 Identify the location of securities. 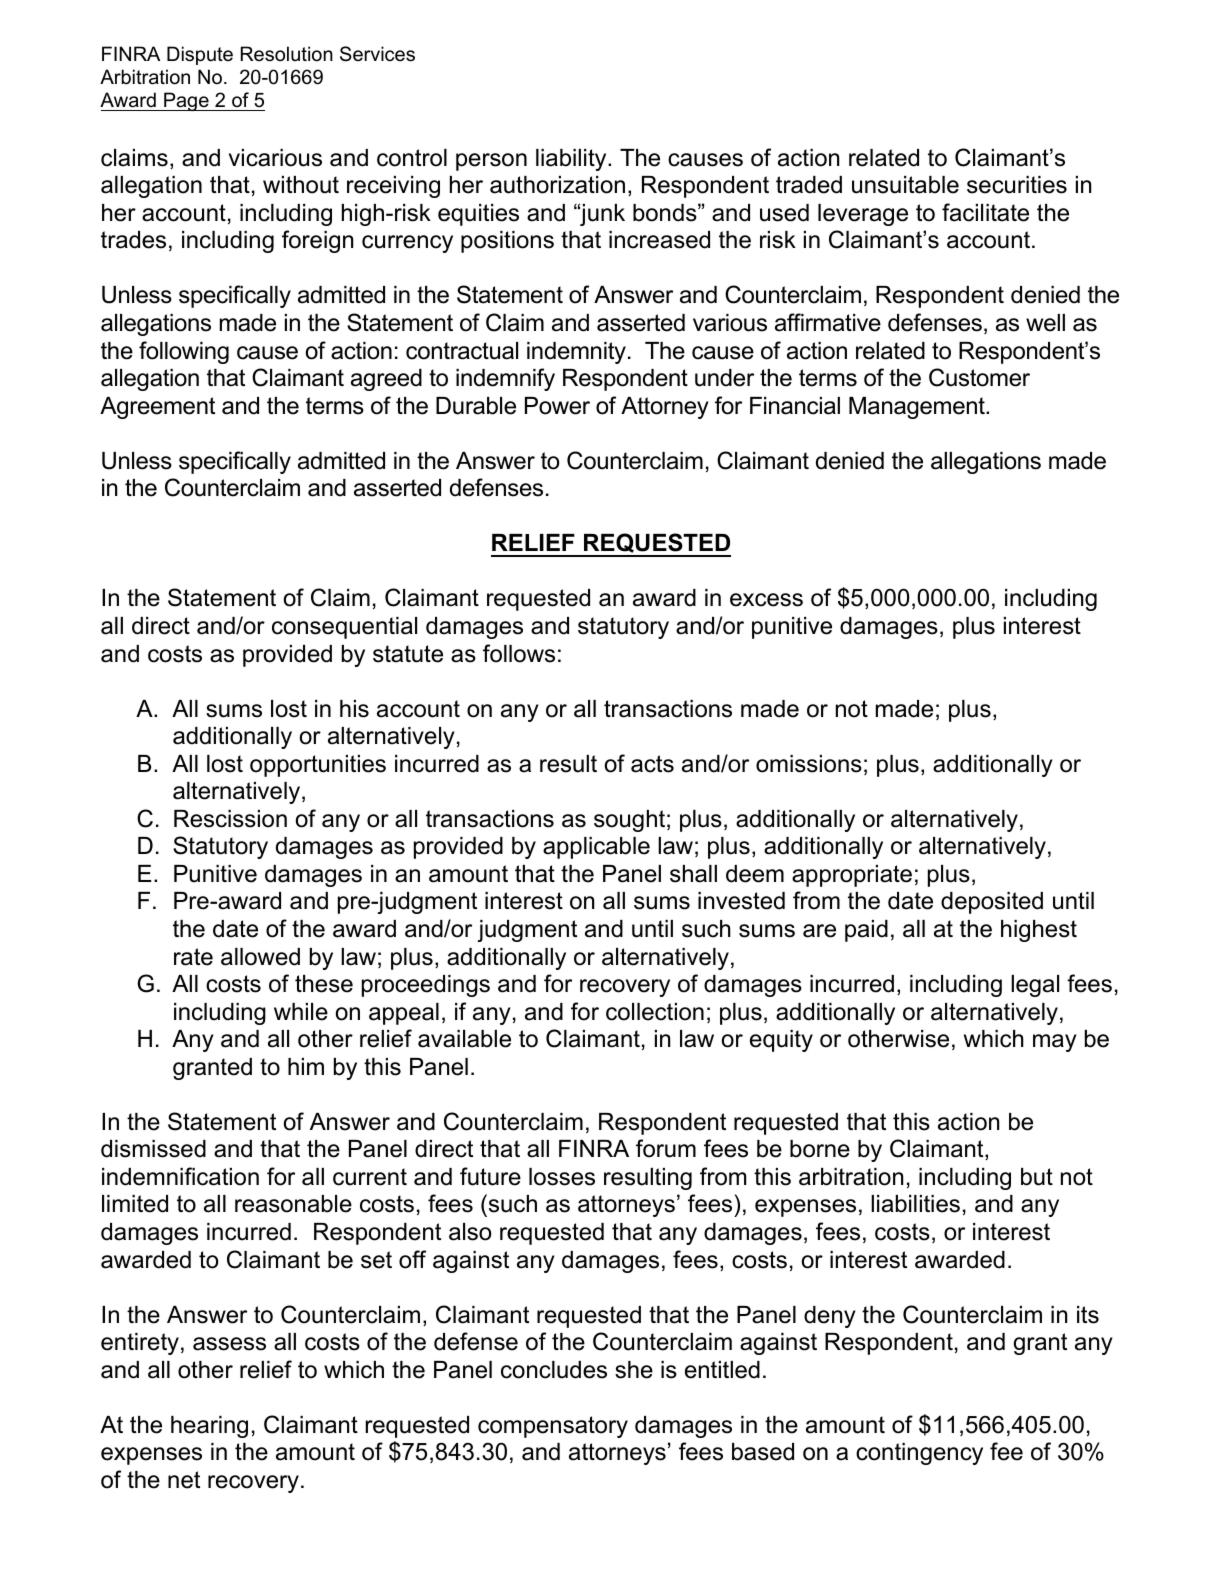
(1017, 185).
